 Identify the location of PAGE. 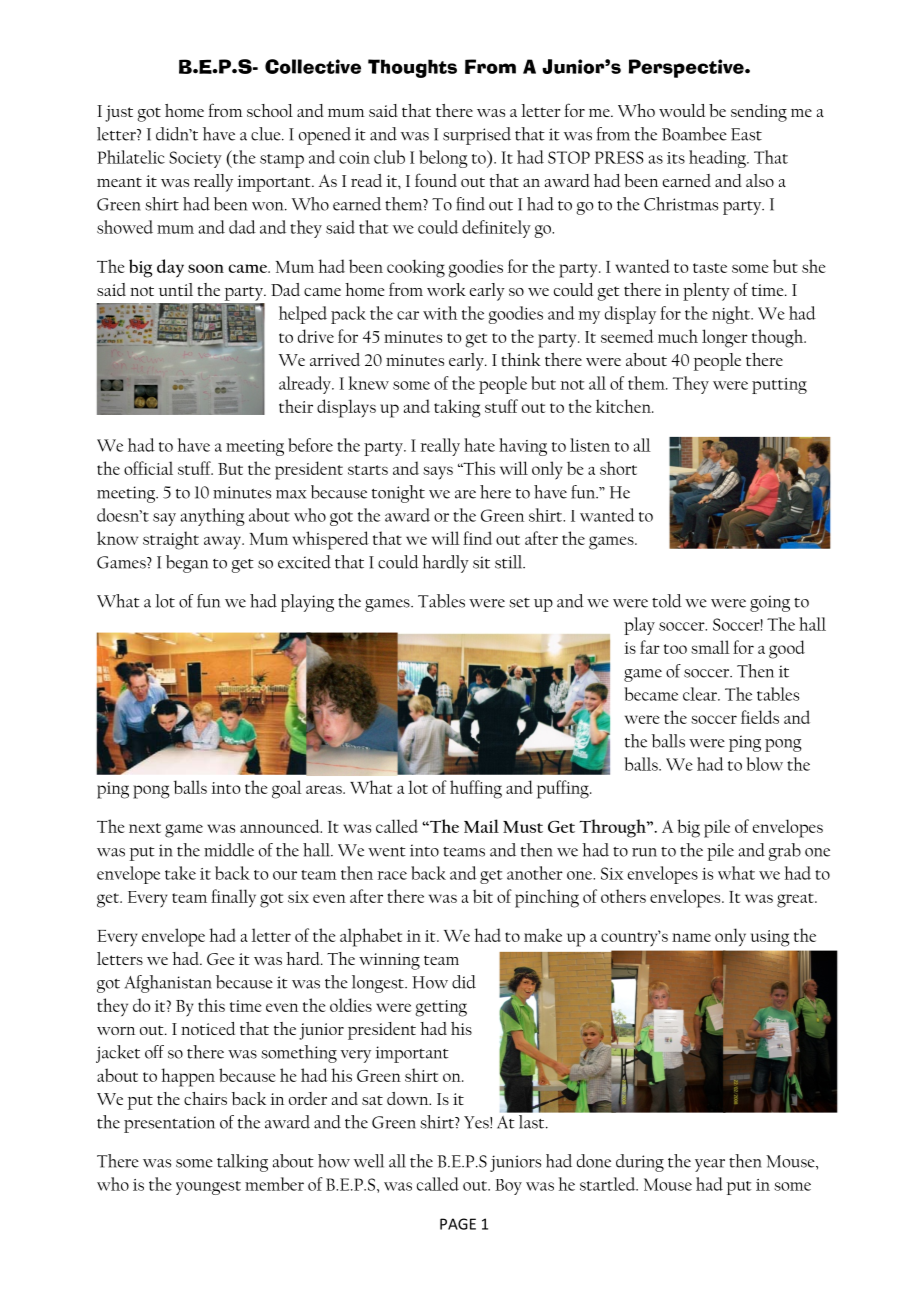
(458, 1224).
